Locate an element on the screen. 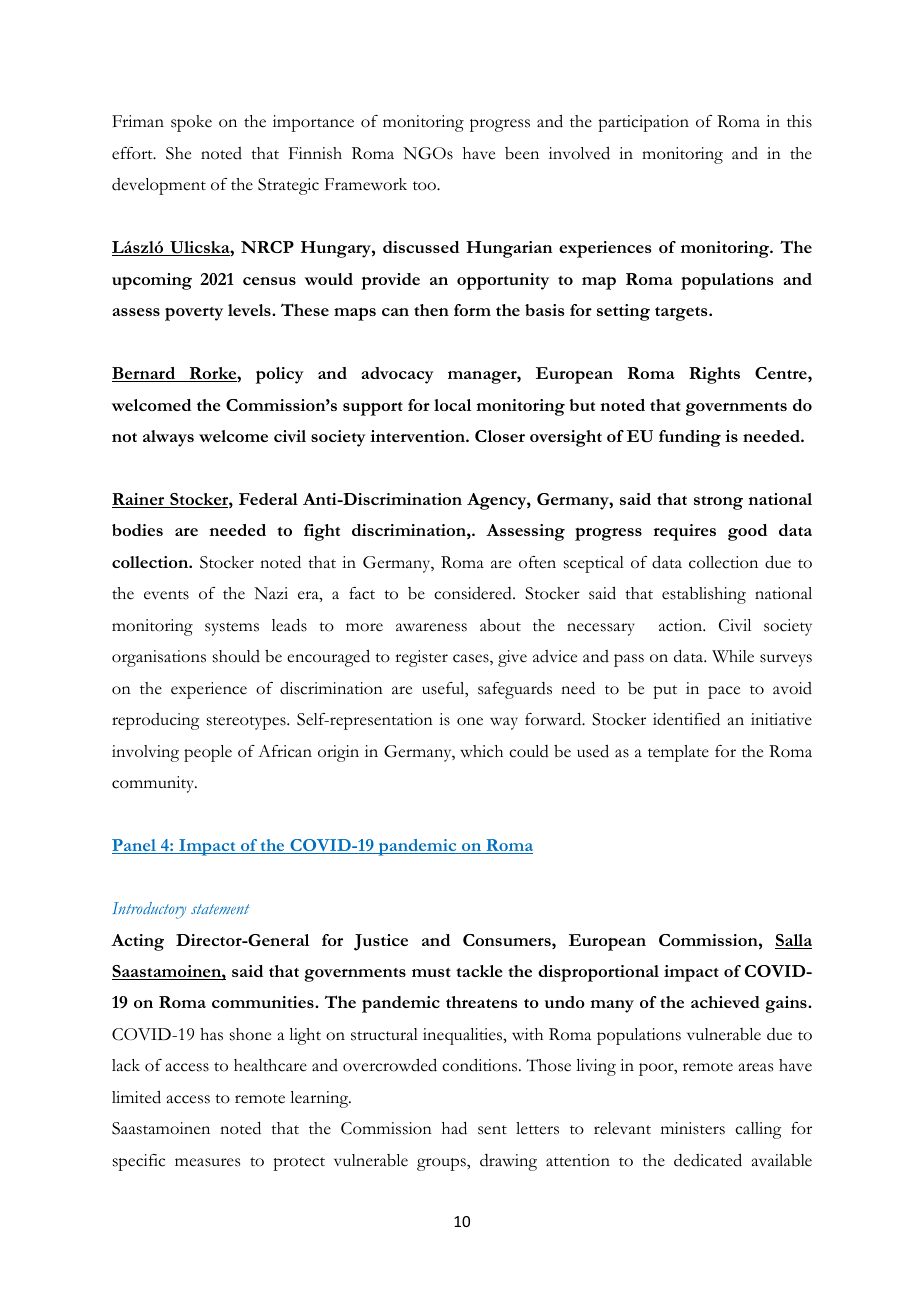 The width and height of the screenshot is (924, 1308). community is located at coordinates (154, 784).
